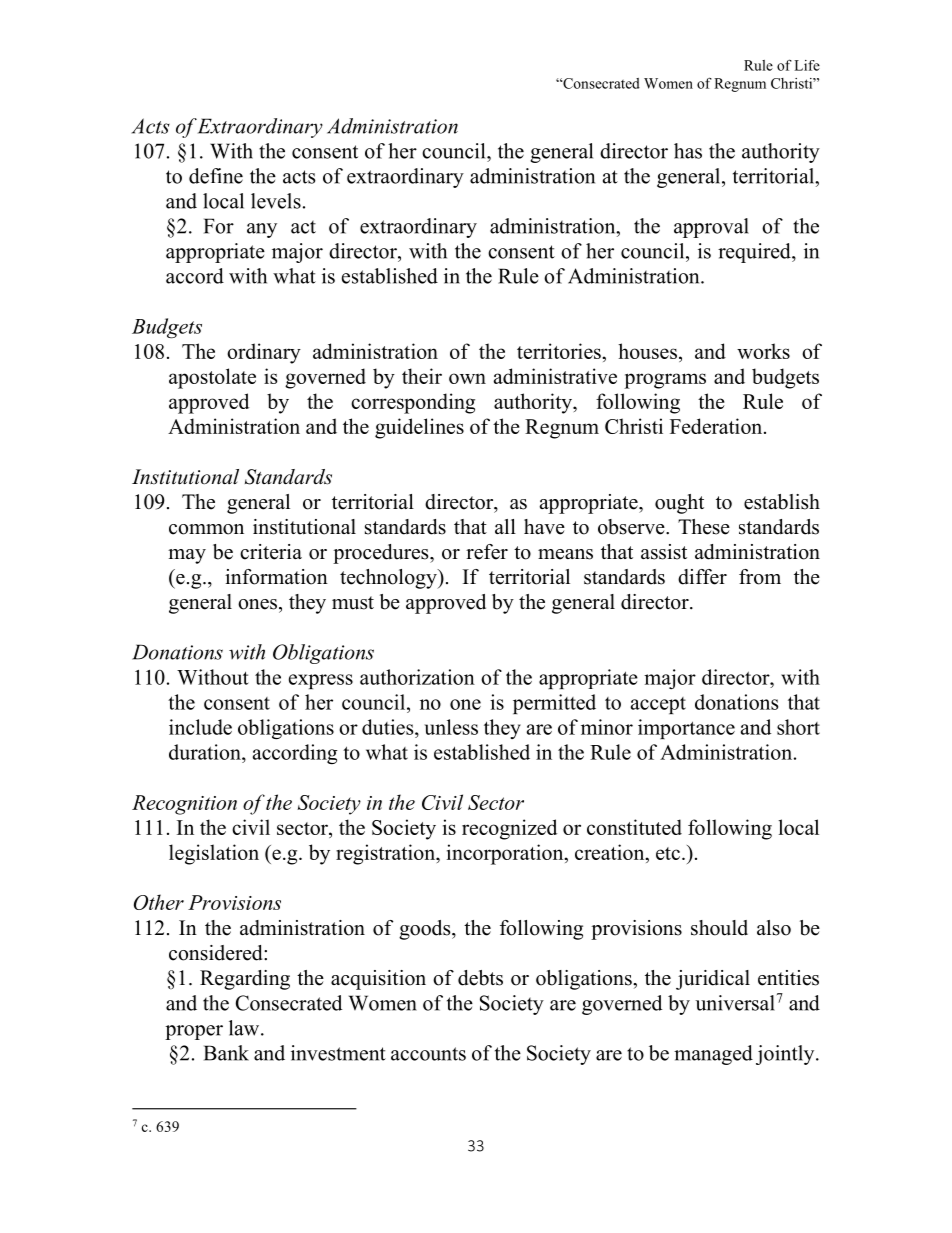 The image size is (952, 1233). What do you see at coordinates (480, 978) in the screenshot?
I see `debts` at bounding box center [480, 978].
